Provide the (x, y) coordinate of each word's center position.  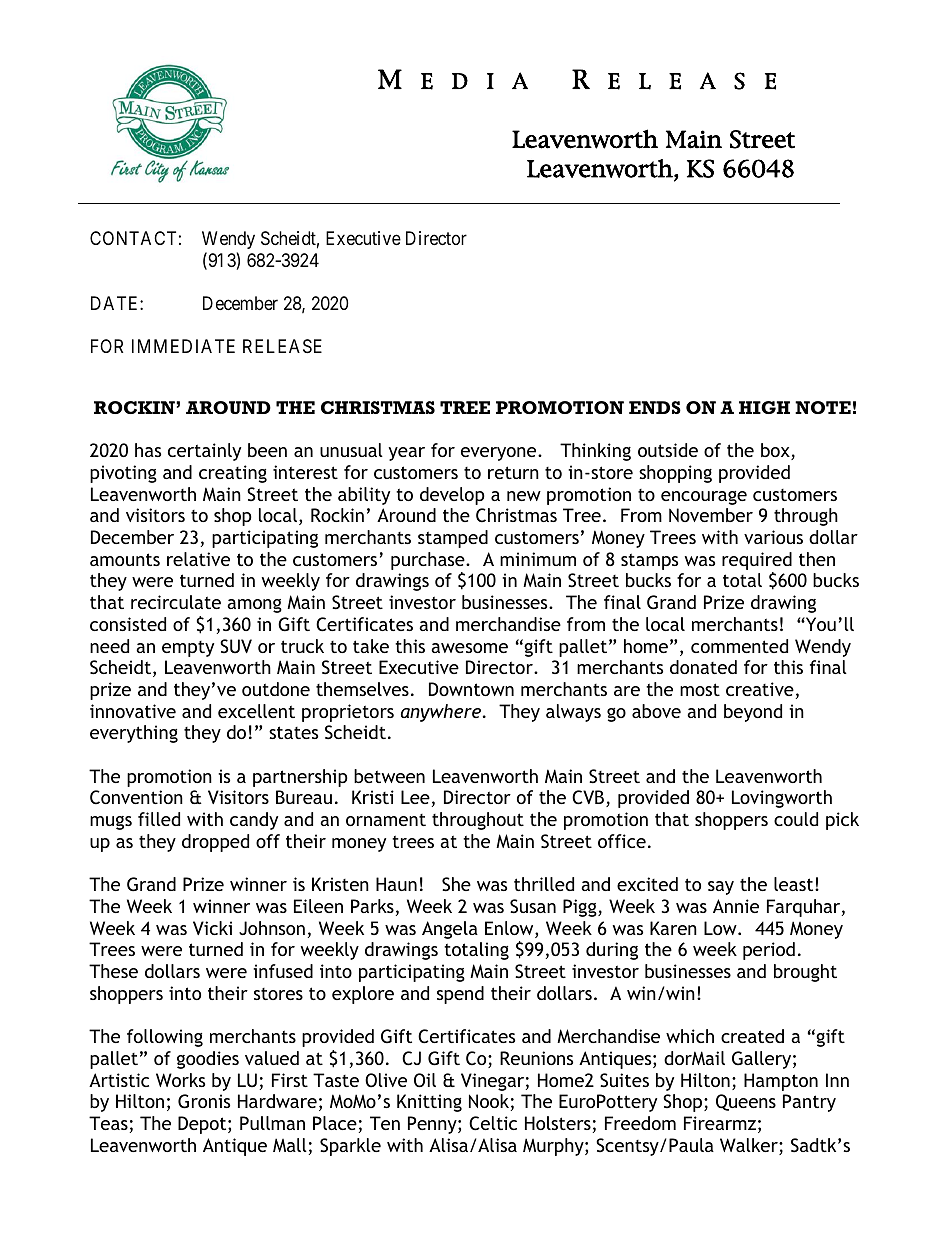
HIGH (764, 407)
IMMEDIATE (183, 346)
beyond (753, 713)
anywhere (442, 713)
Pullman (272, 1123)
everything (134, 734)
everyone (500, 454)
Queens (746, 1102)
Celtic (493, 1123)
